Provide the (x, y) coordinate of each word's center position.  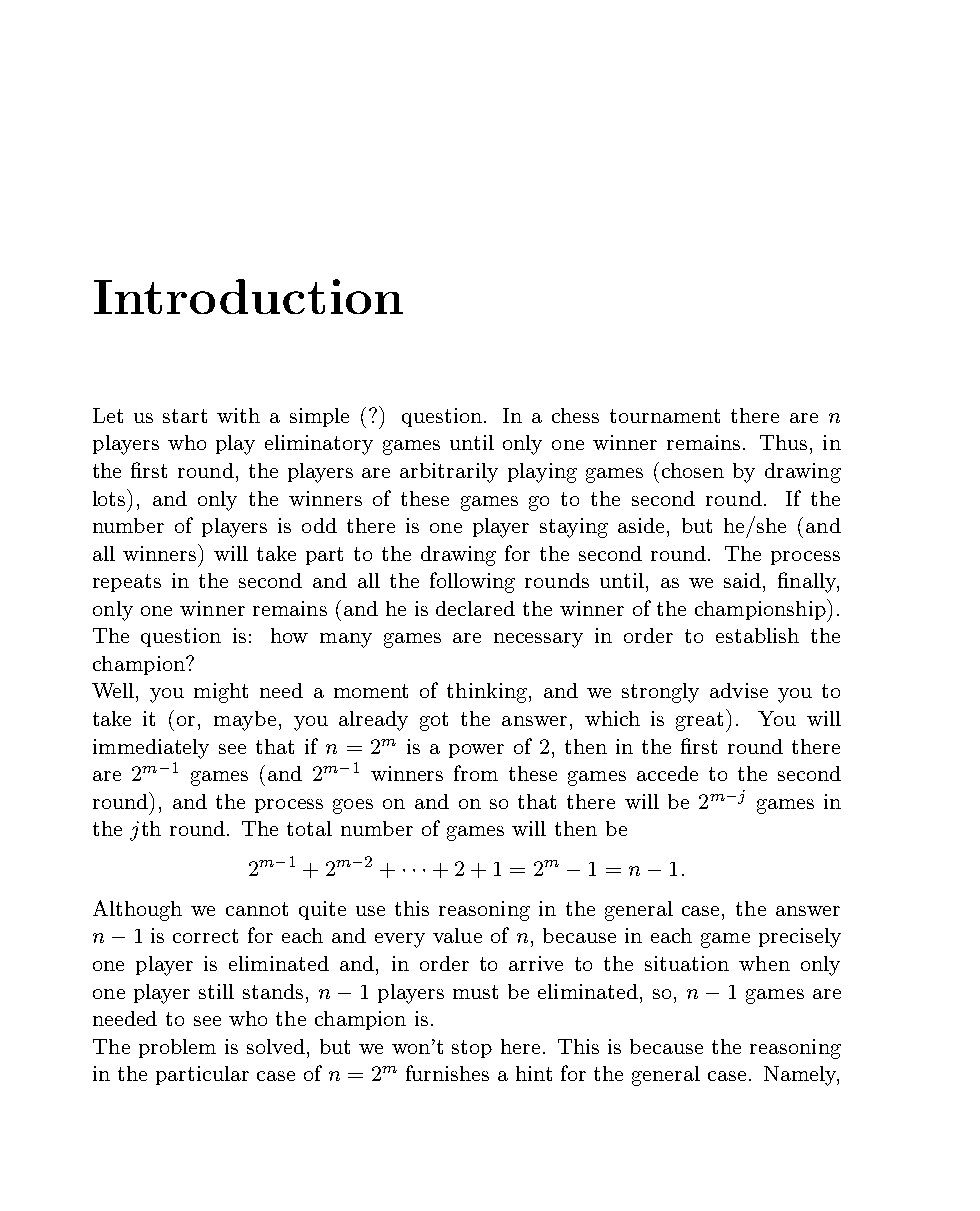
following (472, 582)
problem (177, 1048)
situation (687, 963)
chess (575, 415)
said (742, 580)
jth (145, 831)
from (476, 773)
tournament (665, 416)
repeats (127, 583)
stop (472, 1049)
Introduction (248, 296)
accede (667, 773)
